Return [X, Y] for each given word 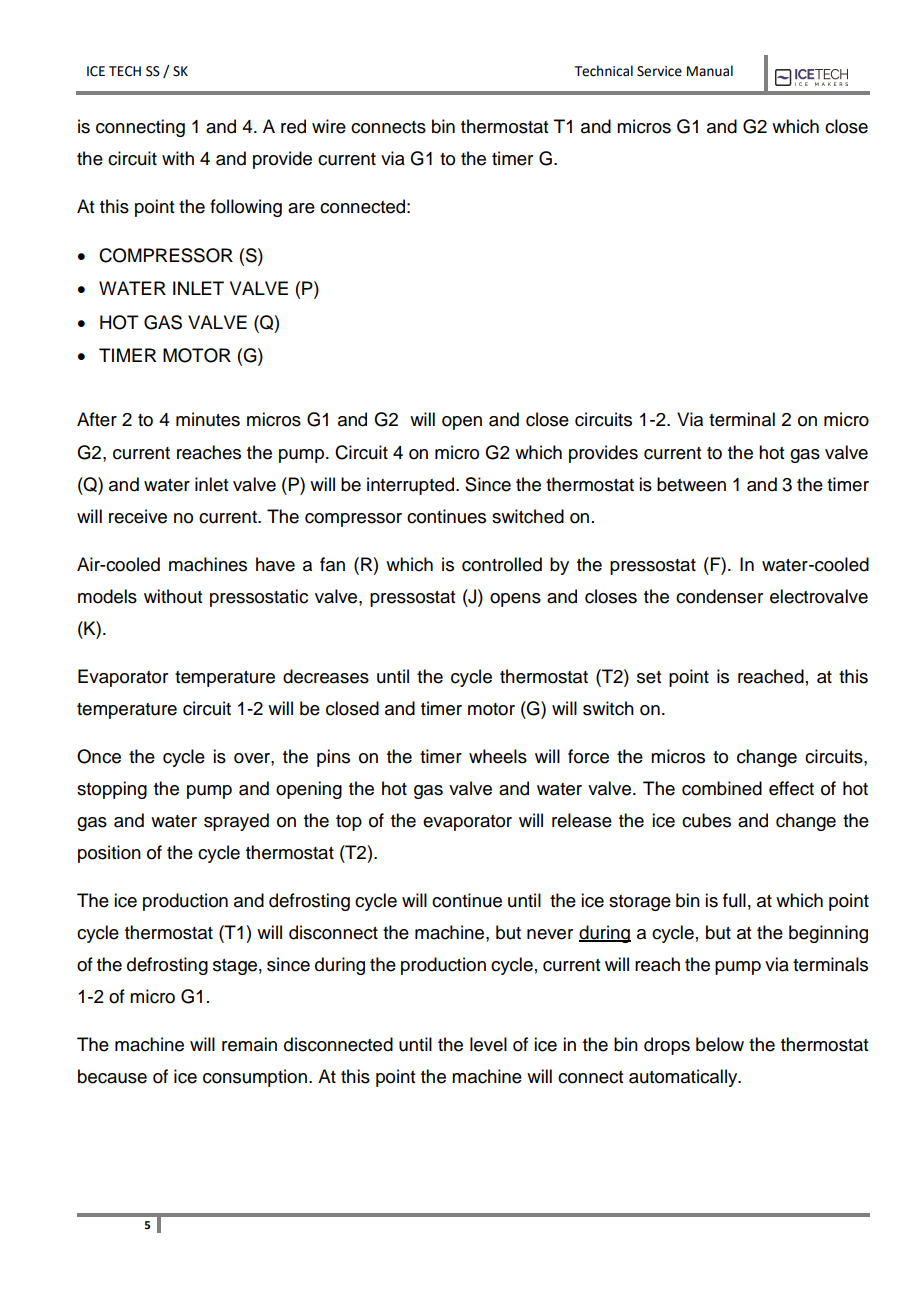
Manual [710, 71]
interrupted [412, 486]
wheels [498, 756]
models [107, 596]
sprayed [236, 822]
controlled [502, 564]
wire [329, 126]
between [691, 484]
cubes [706, 820]
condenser [719, 596]
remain [249, 1044]
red [293, 126]
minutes [208, 419]
